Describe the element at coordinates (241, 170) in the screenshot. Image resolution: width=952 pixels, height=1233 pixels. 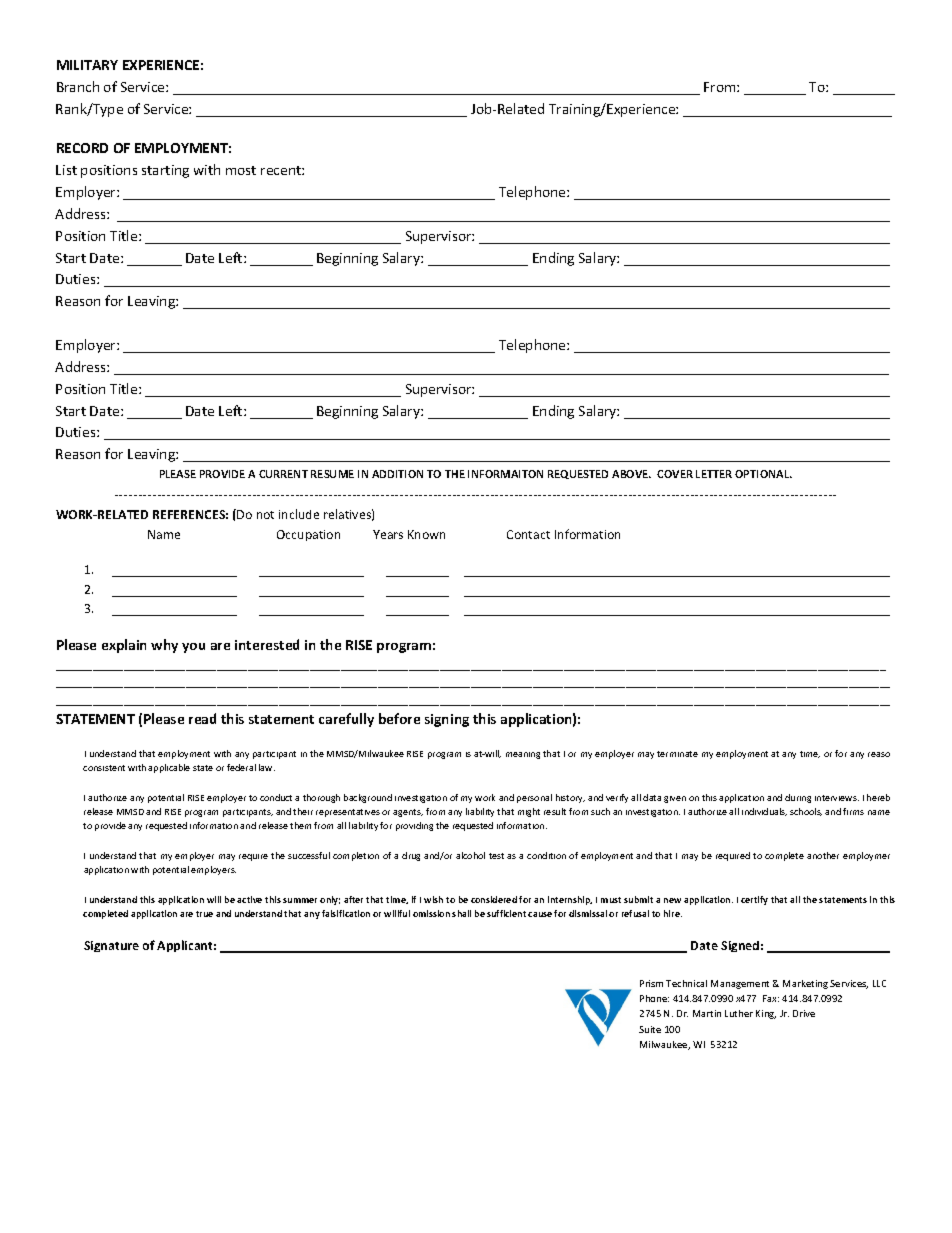
I see `most` at that location.
